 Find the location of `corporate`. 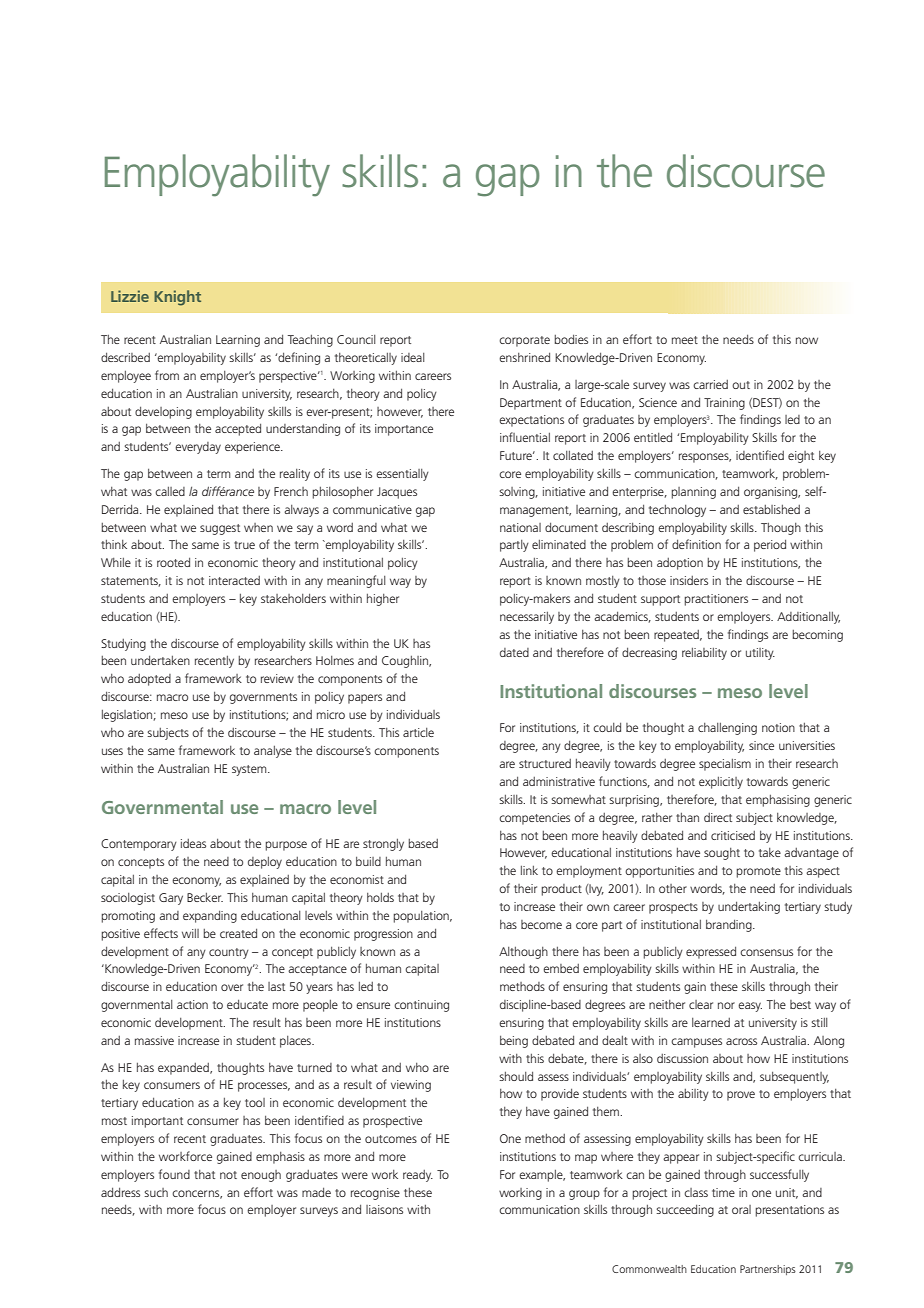

corporate is located at coordinates (524, 341).
